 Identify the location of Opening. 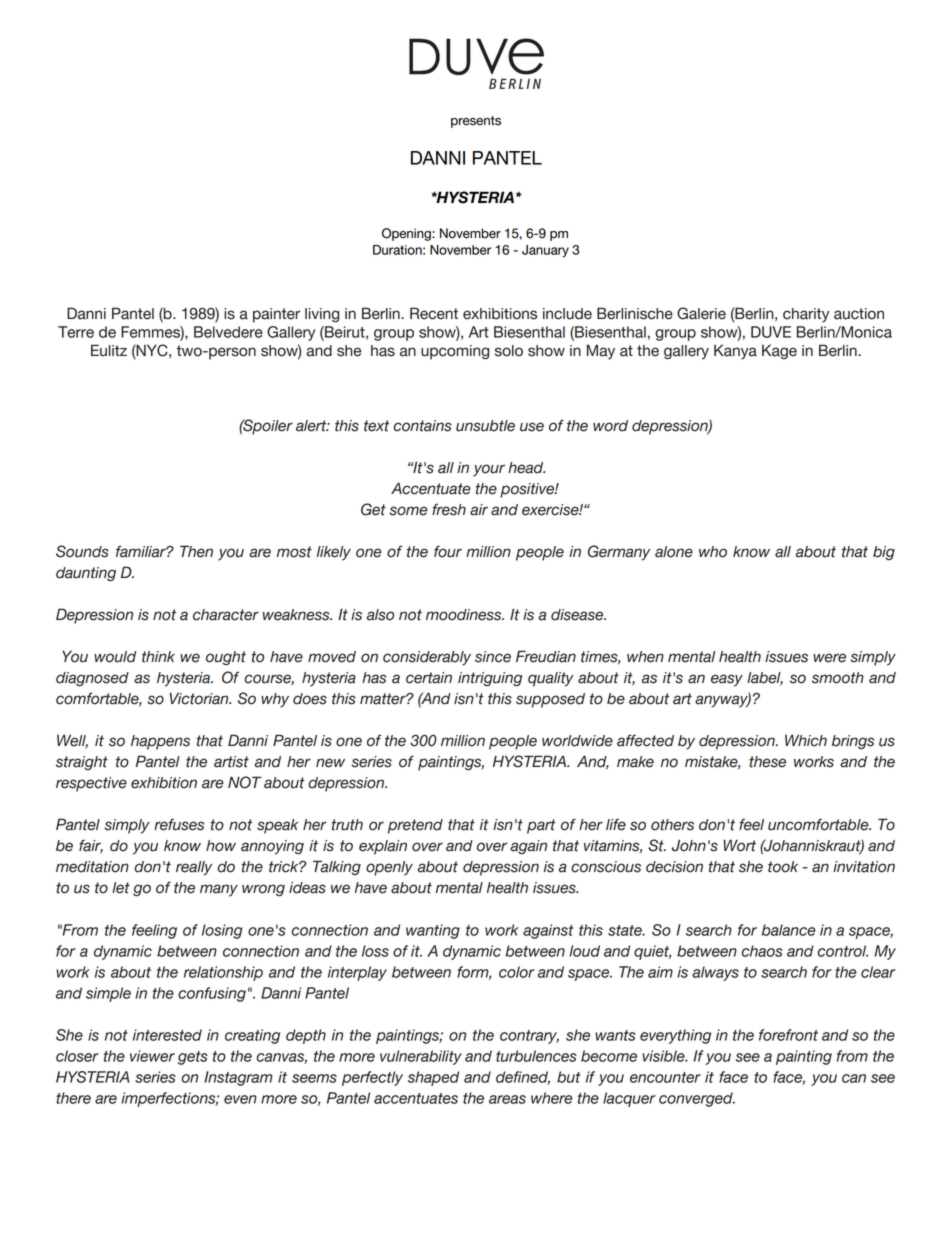
(407, 234).
